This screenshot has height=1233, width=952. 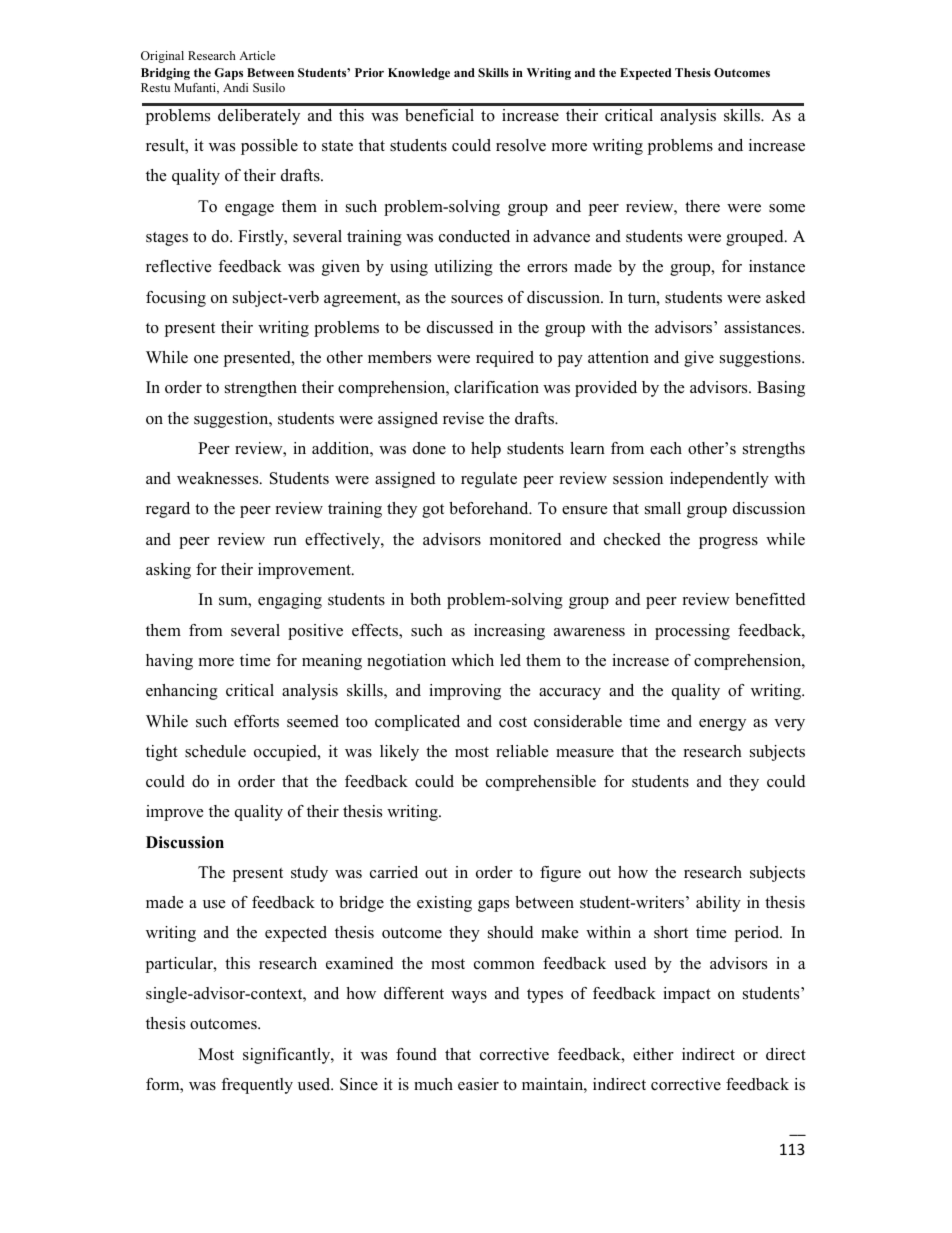 What do you see at coordinates (439, 115) in the screenshot?
I see `beneficial` at bounding box center [439, 115].
